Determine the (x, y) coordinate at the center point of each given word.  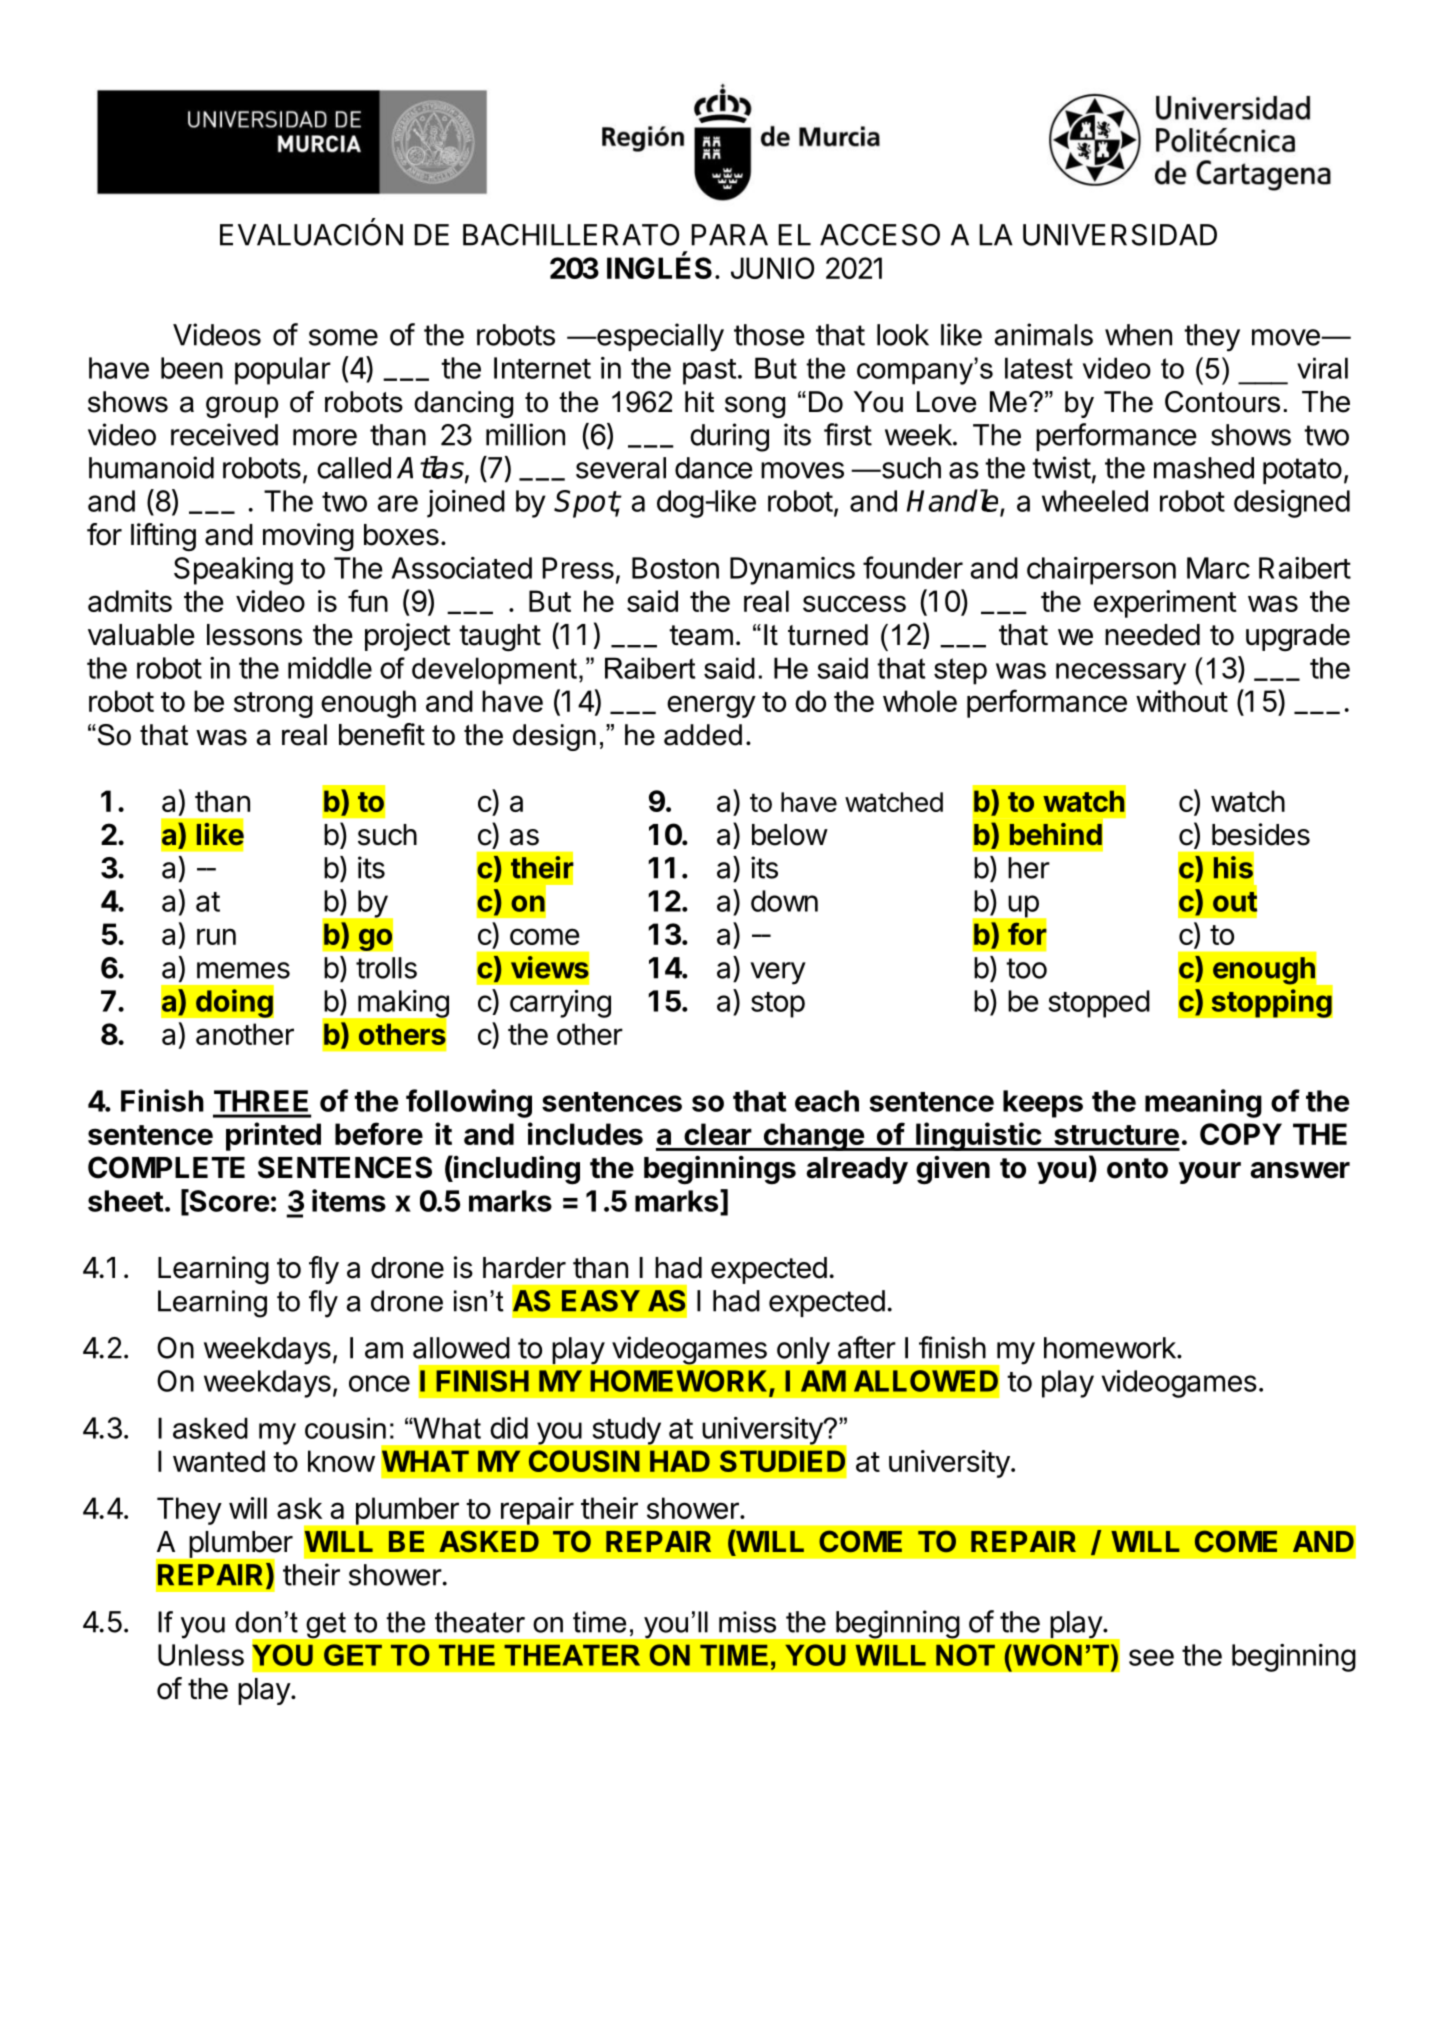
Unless (201, 1655)
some (343, 337)
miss (747, 1622)
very (778, 973)
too (1026, 968)
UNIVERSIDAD (1120, 235)
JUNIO (772, 268)
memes (243, 970)
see (1151, 1657)
